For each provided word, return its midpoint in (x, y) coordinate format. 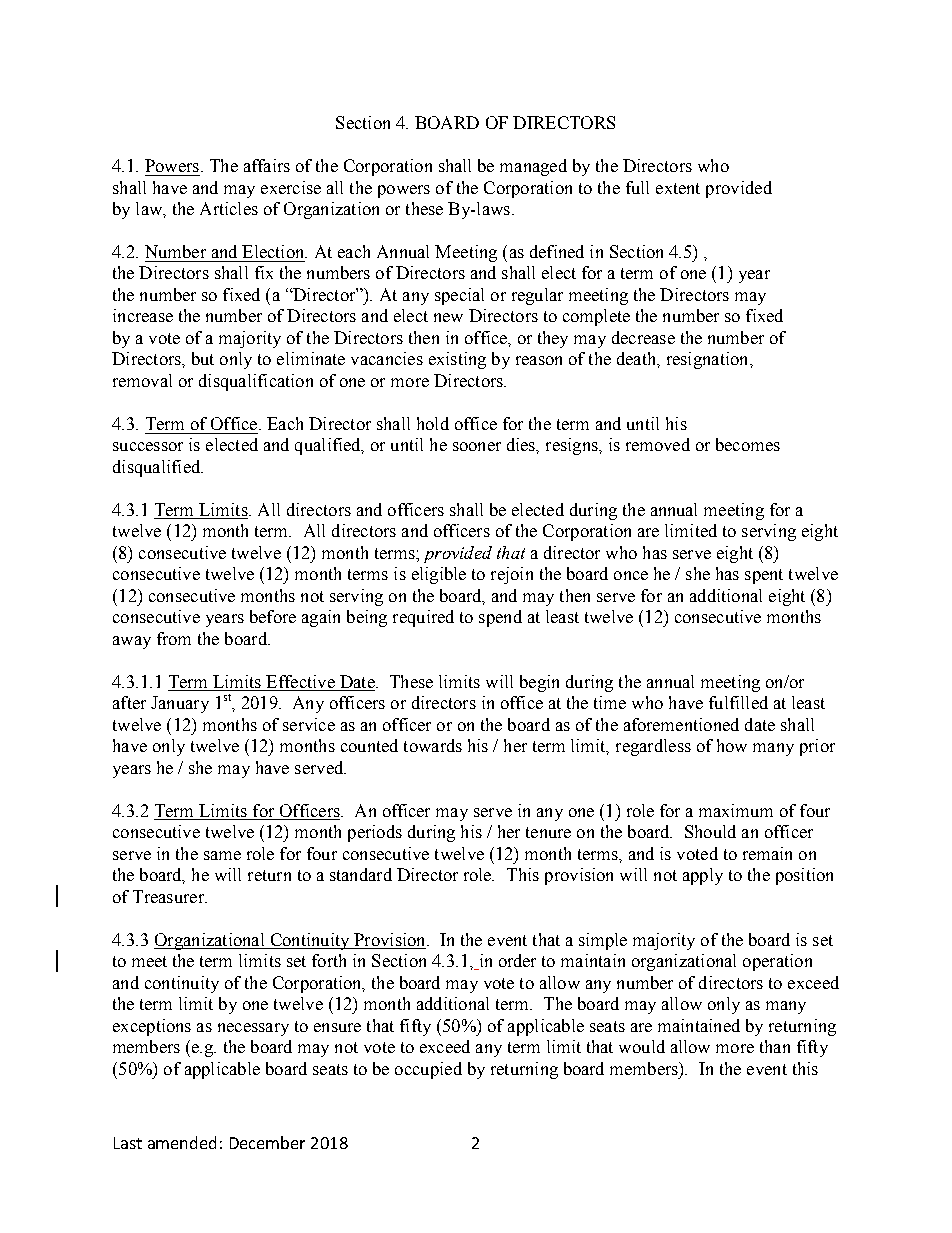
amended (182, 1142)
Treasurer (169, 896)
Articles (229, 208)
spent (764, 576)
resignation (709, 360)
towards (433, 745)
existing (457, 360)
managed (533, 167)
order (517, 960)
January (180, 704)
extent (678, 188)
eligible (439, 575)
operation (777, 962)
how (732, 745)
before (273, 616)
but (203, 358)
